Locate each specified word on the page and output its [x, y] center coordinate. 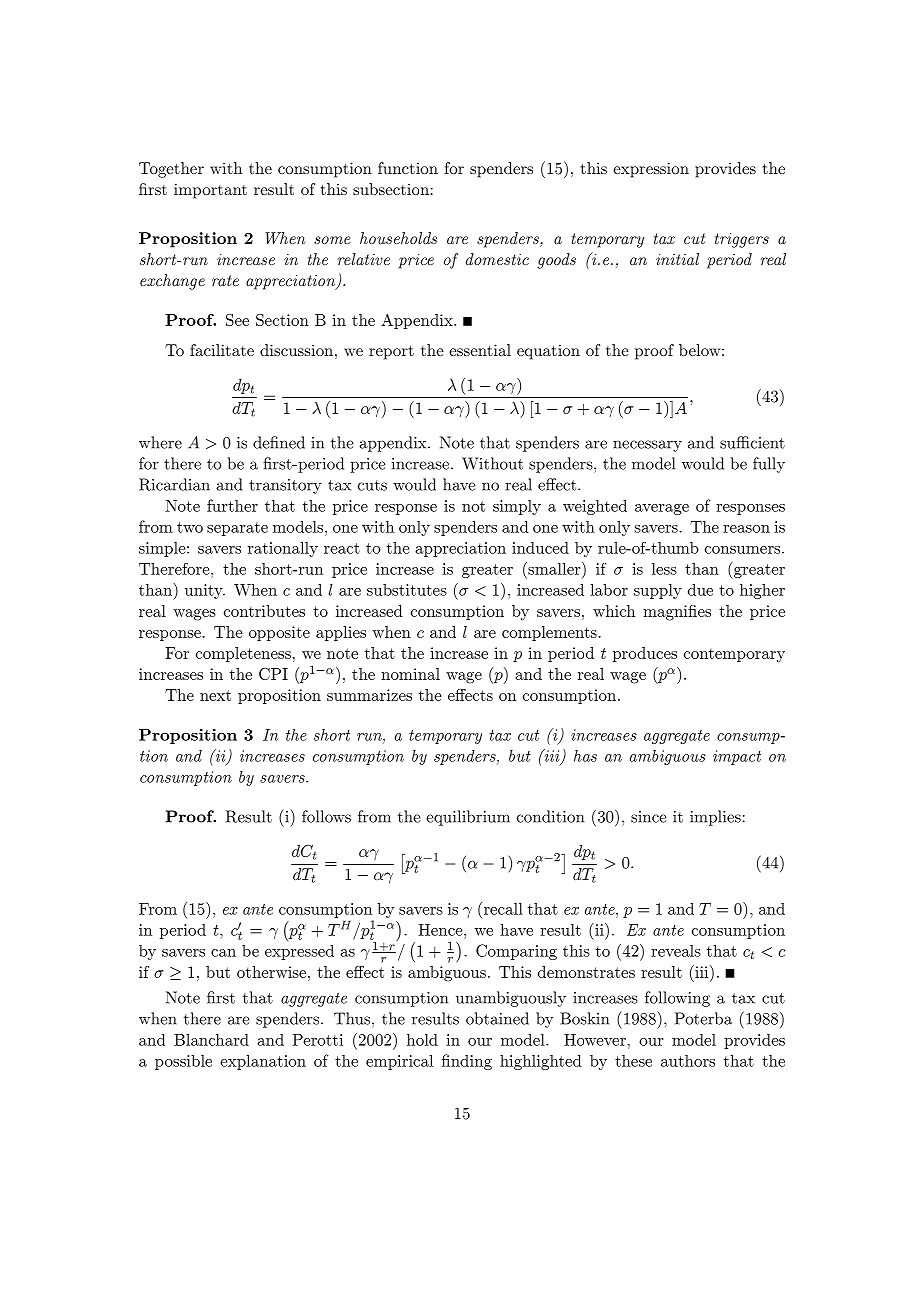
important [210, 191]
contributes [264, 611]
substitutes [407, 590]
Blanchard [211, 1039]
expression [651, 170]
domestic [497, 259]
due [700, 590]
